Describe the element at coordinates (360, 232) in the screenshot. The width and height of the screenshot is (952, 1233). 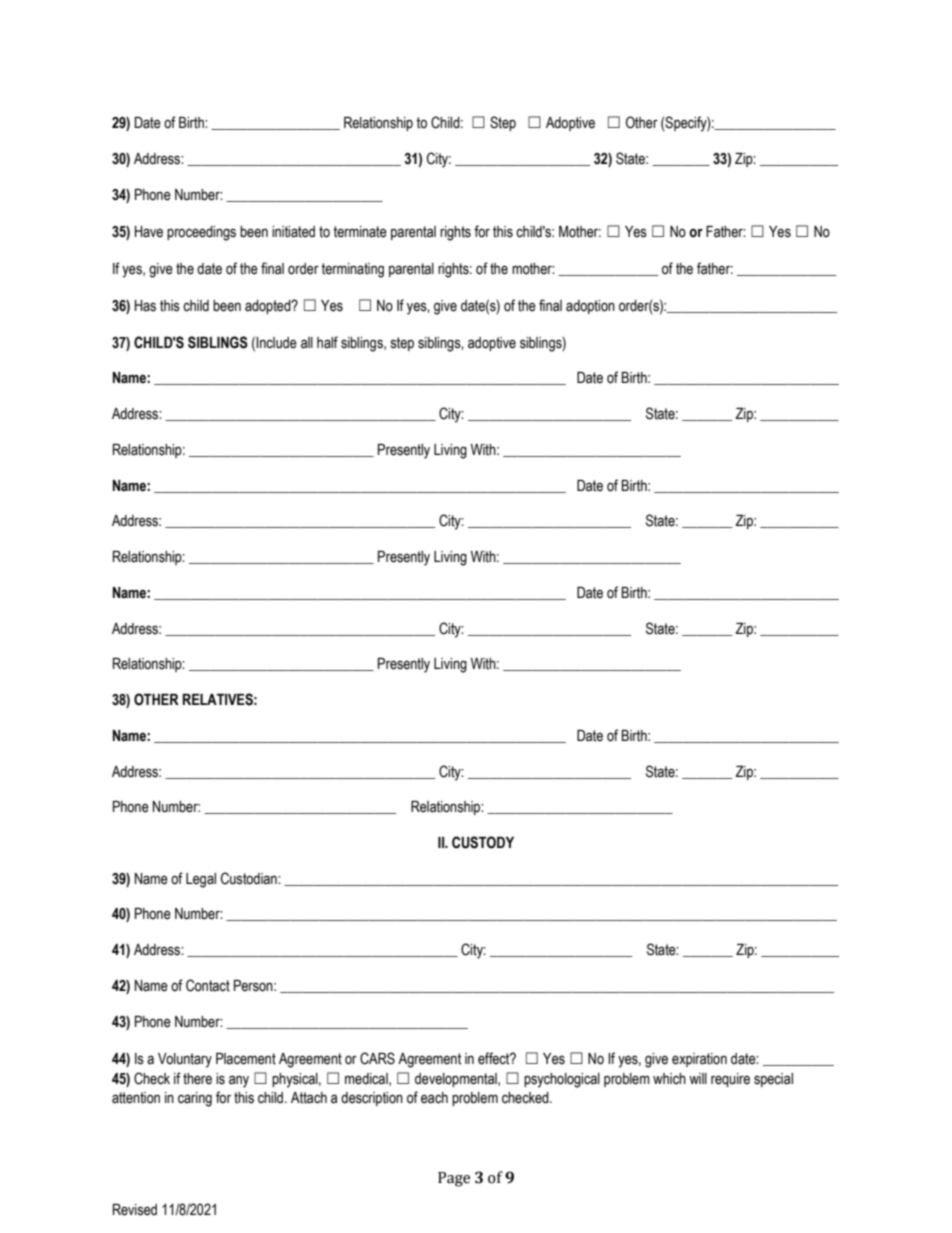
I see `terminate` at that location.
